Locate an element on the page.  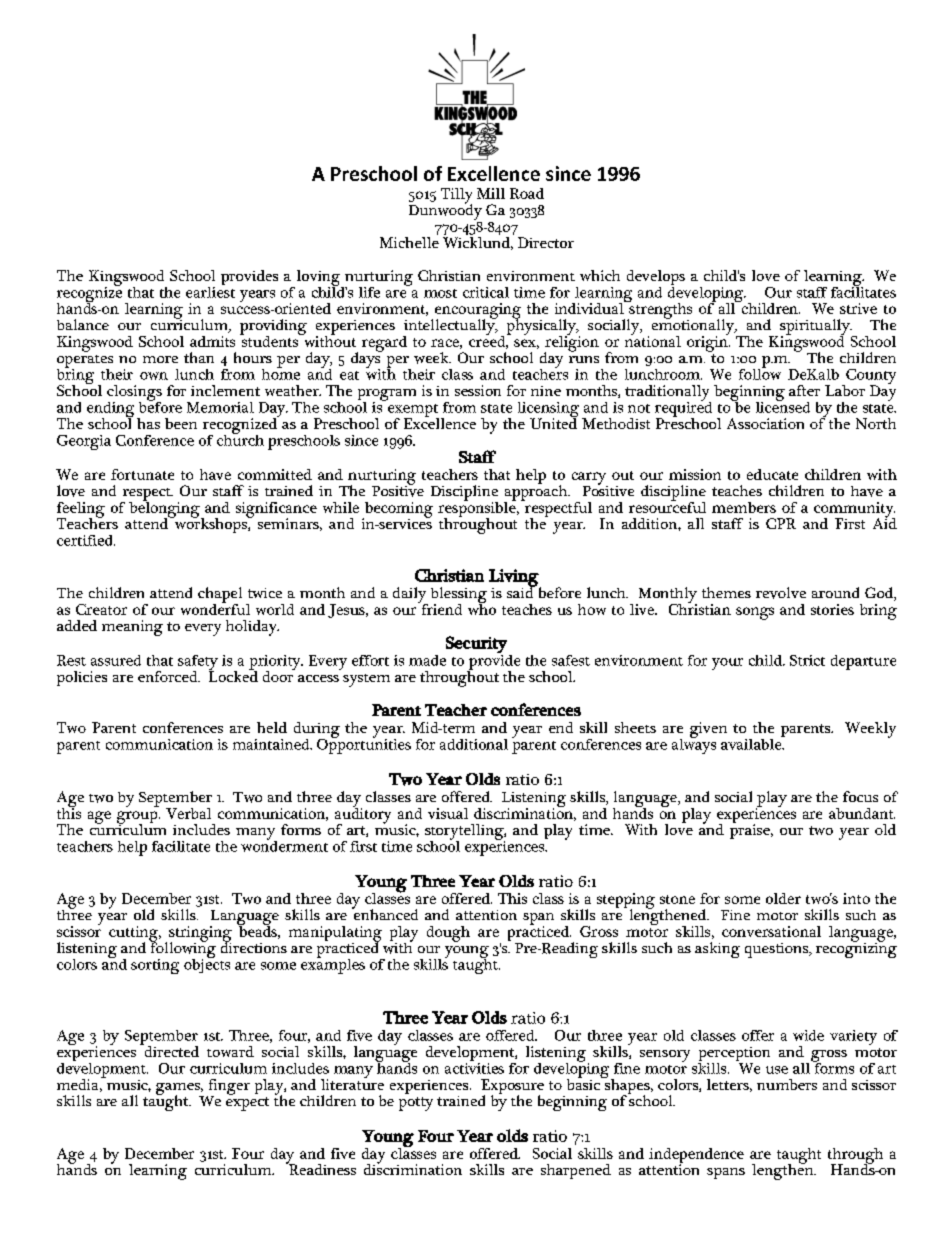
educate is located at coordinates (772, 474).
